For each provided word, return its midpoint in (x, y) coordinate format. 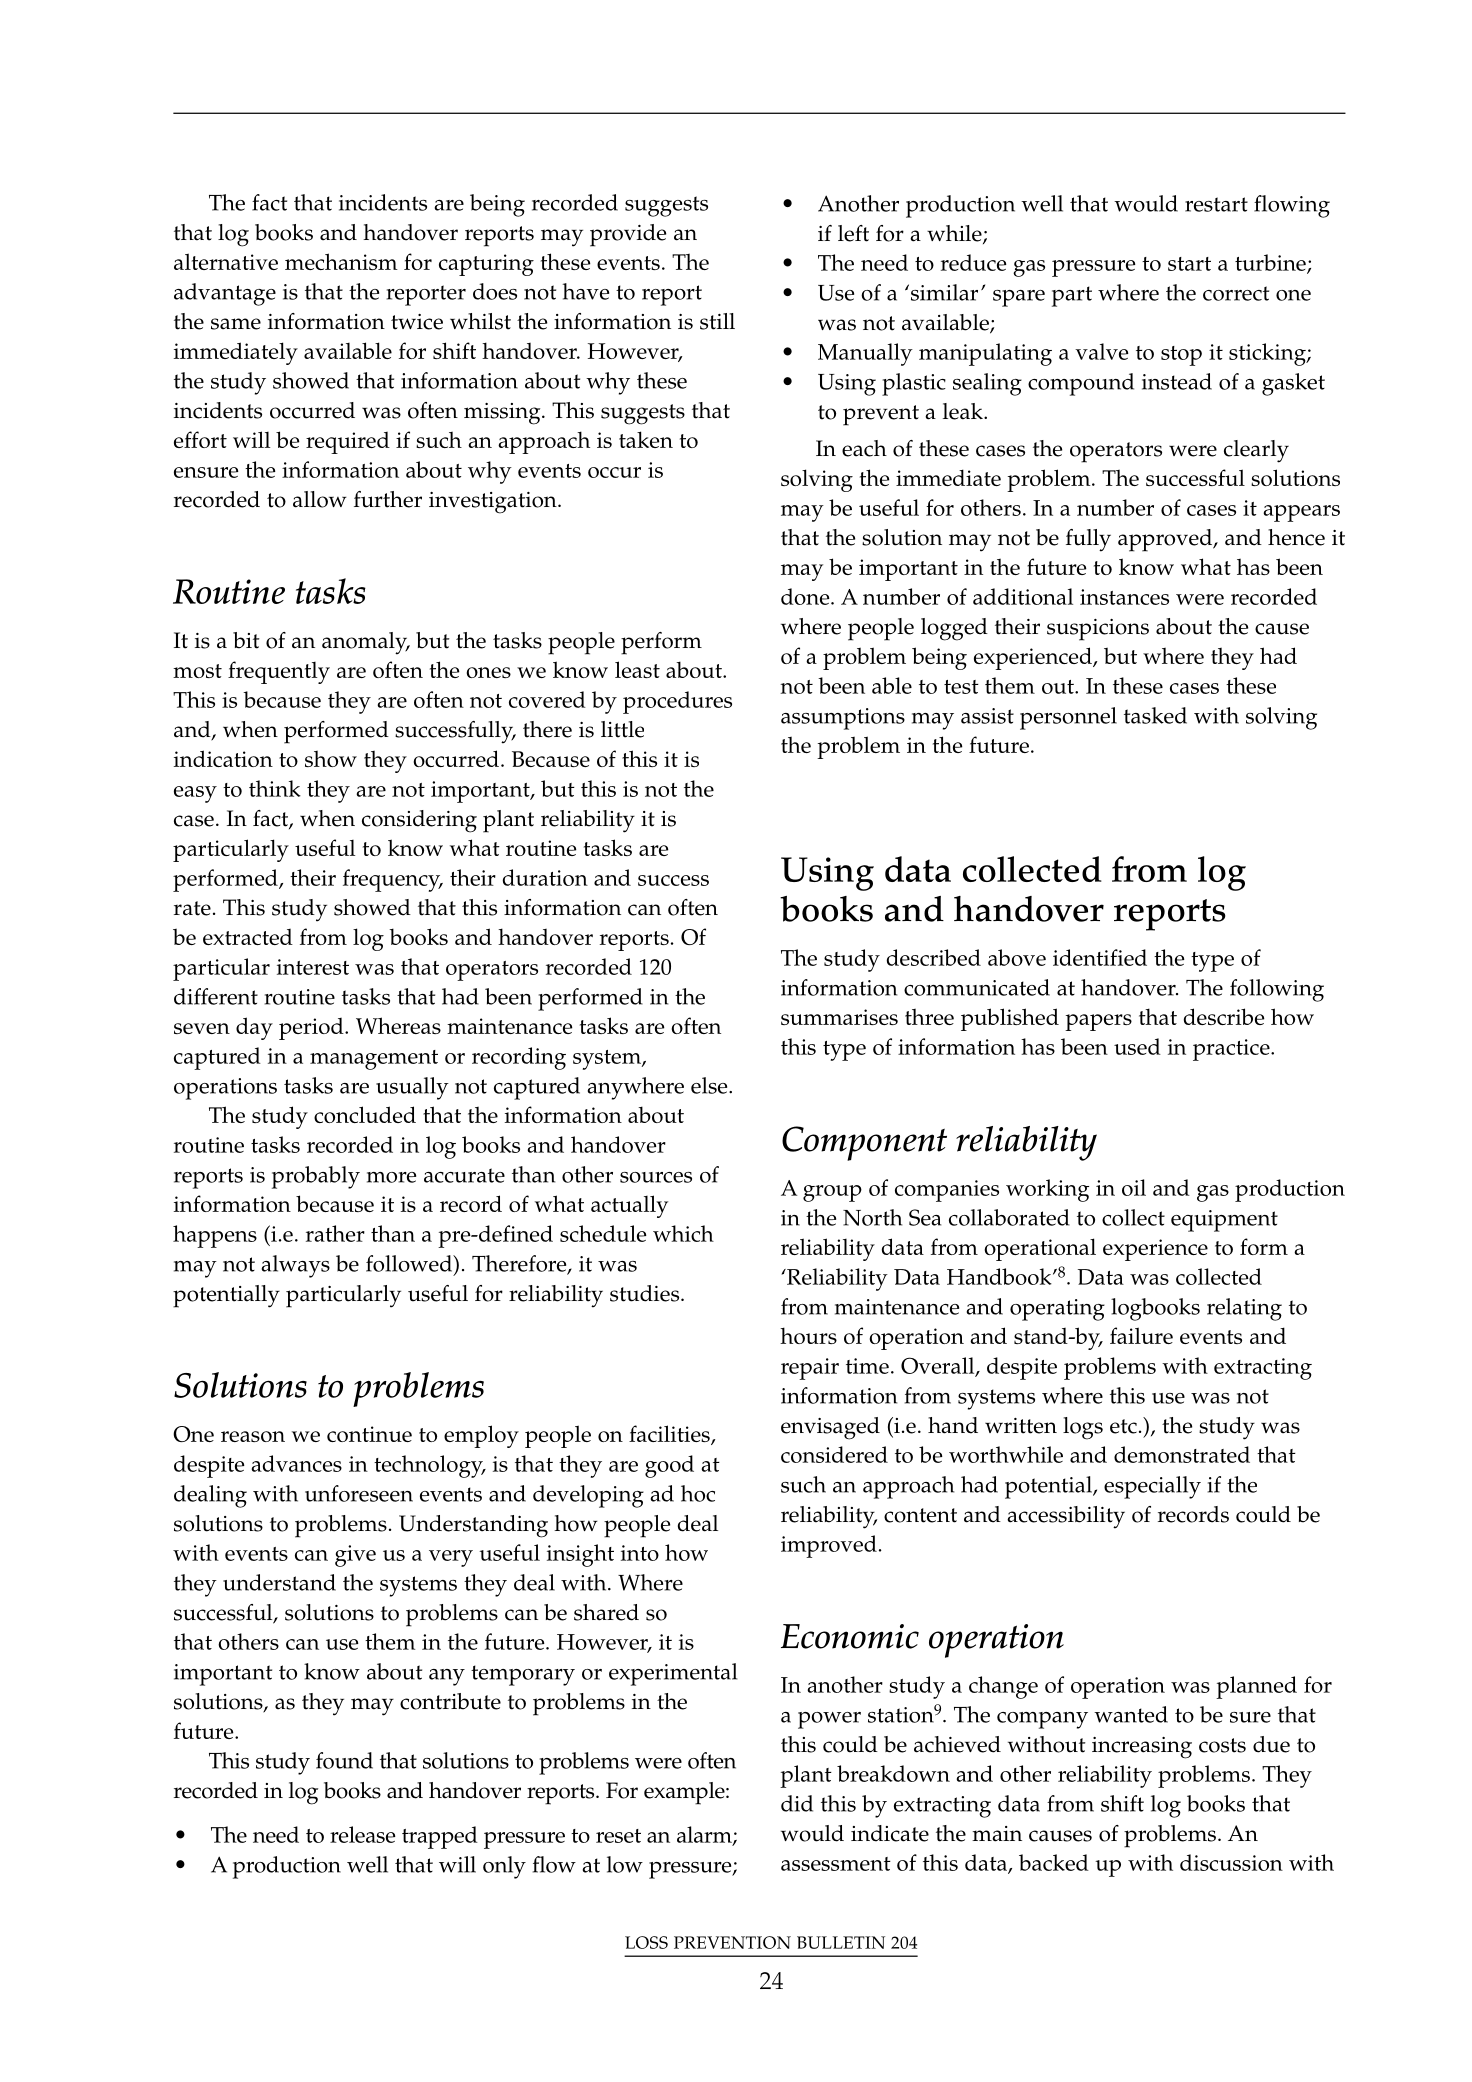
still (717, 321)
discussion (1231, 1862)
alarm (705, 1835)
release (363, 1834)
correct (1236, 293)
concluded (365, 1114)
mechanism (341, 261)
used (1137, 1046)
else (710, 1085)
